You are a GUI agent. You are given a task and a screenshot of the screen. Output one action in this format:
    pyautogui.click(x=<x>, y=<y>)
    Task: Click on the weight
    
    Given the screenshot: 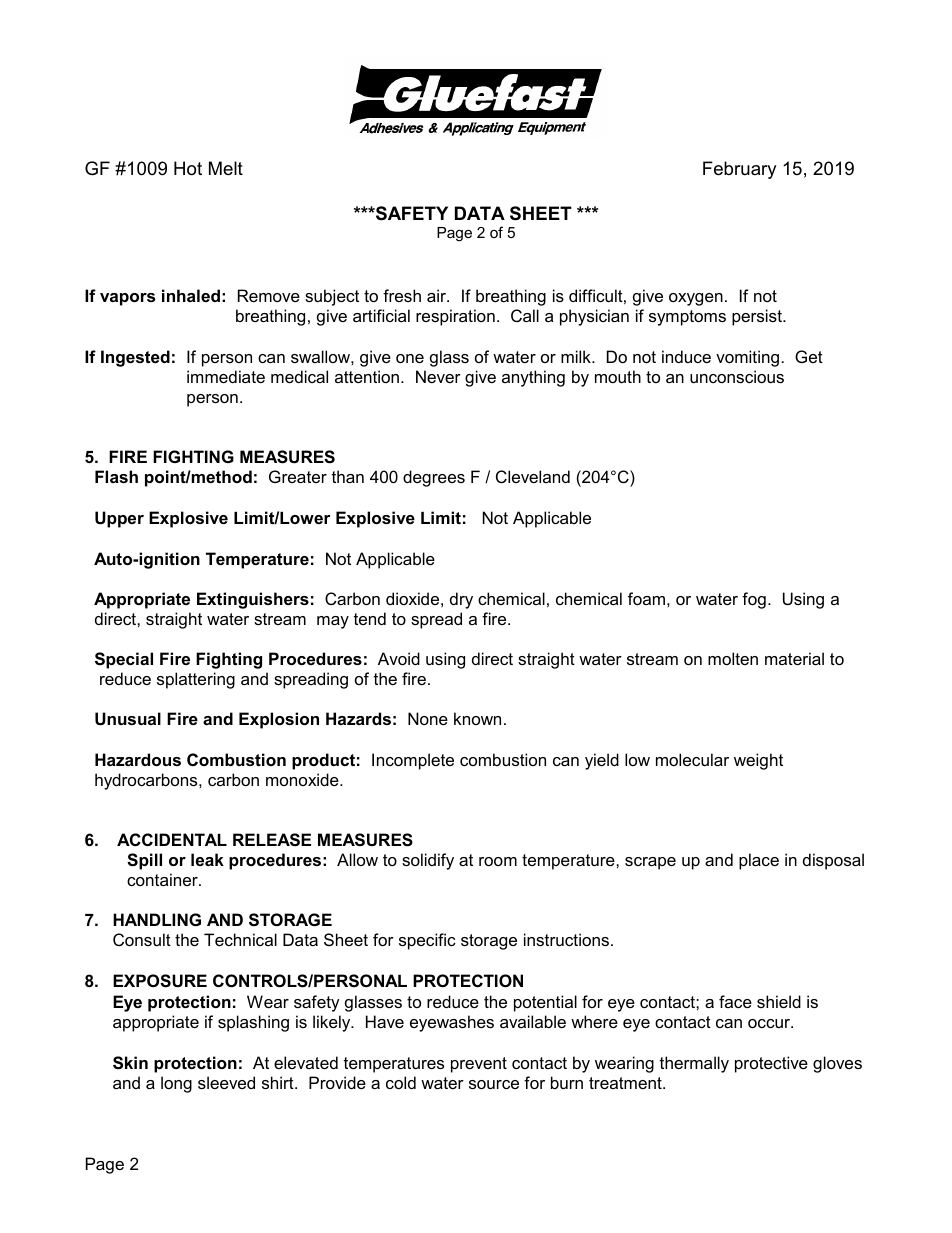 What is the action you would take?
    pyautogui.click(x=758, y=761)
